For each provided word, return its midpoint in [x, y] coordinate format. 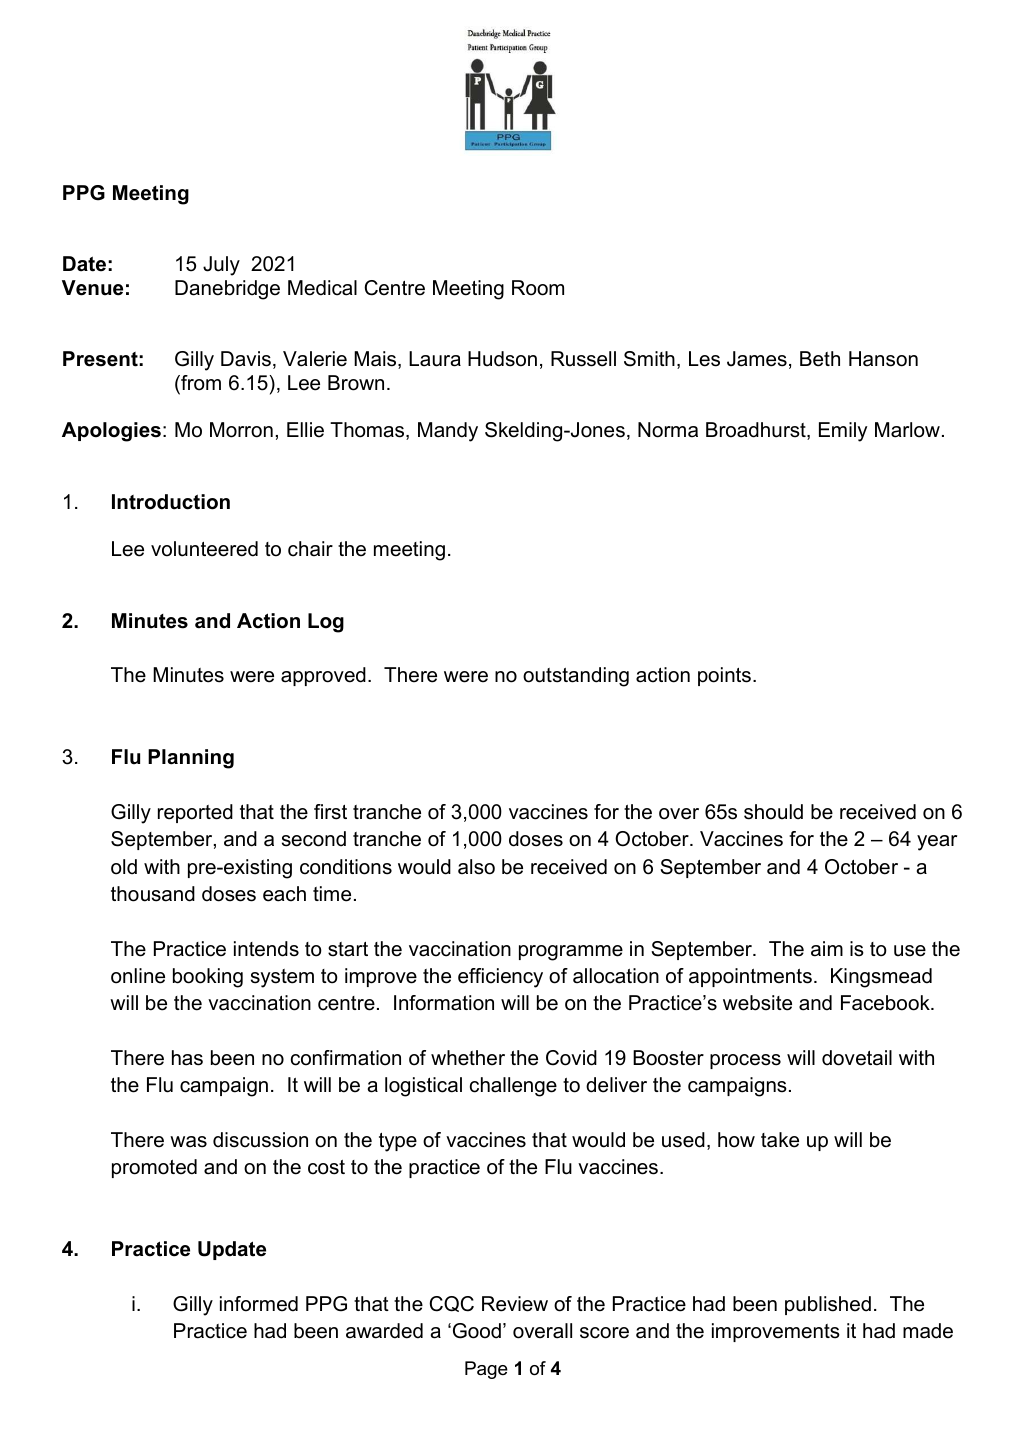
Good [477, 1331]
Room [538, 288]
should [773, 812]
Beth [820, 359]
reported [195, 813]
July [221, 266]
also [476, 867]
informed [259, 1304]
